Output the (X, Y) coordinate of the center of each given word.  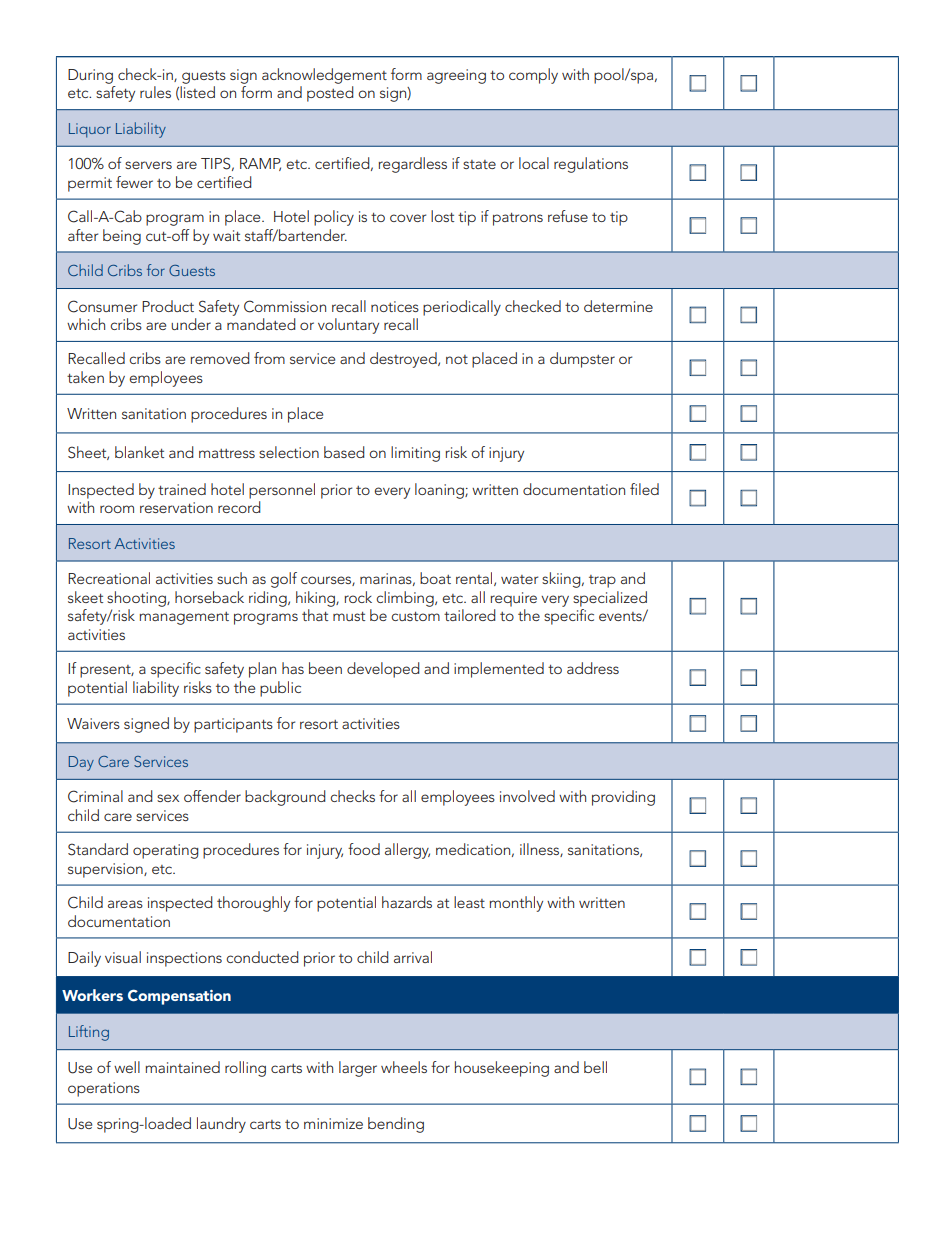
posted (330, 94)
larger (358, 1069)
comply (533, 76)
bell (595, 1067)
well (127, 1067)
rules (155, 92)
